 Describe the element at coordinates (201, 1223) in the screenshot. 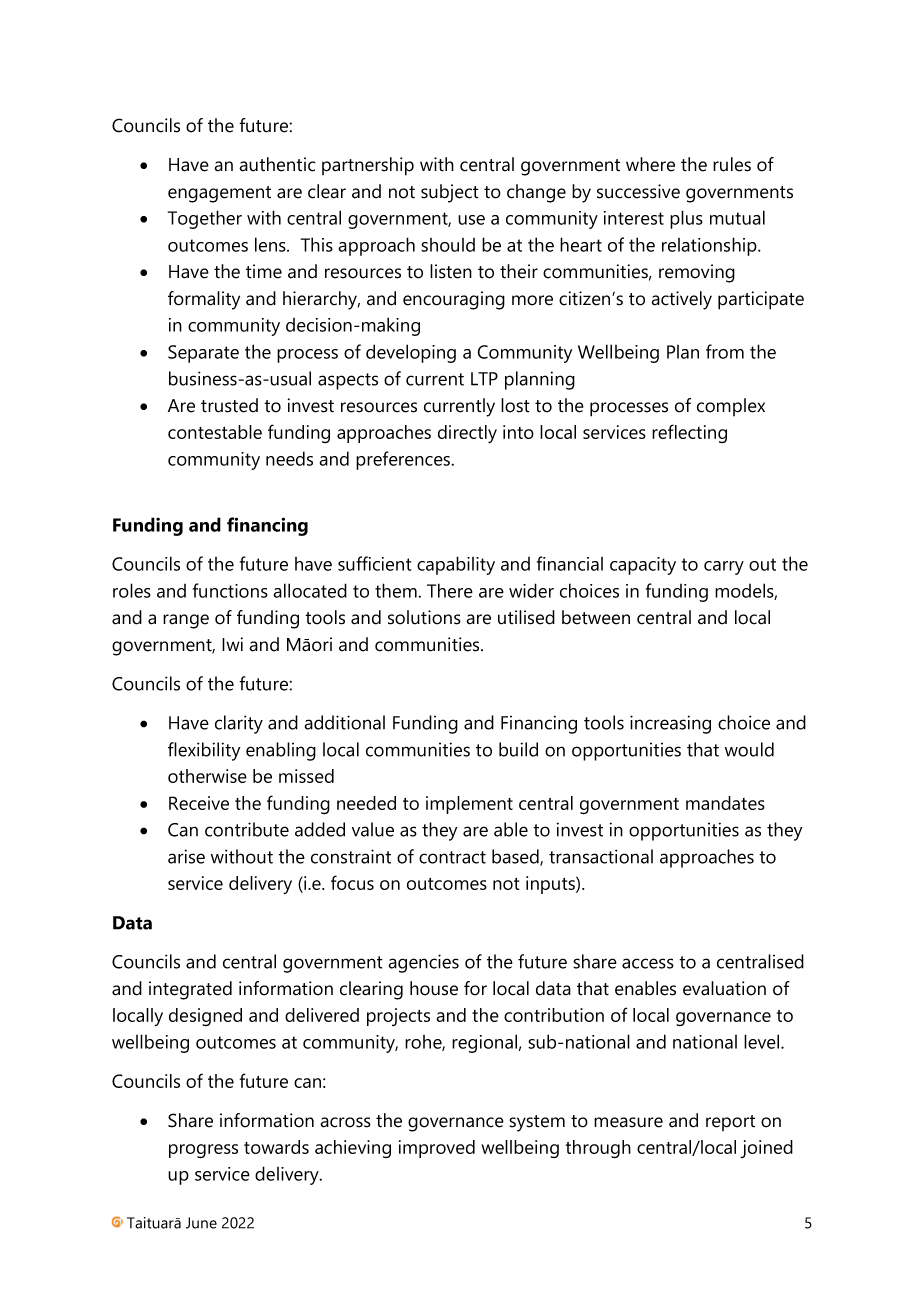

I see `June` at that location.
